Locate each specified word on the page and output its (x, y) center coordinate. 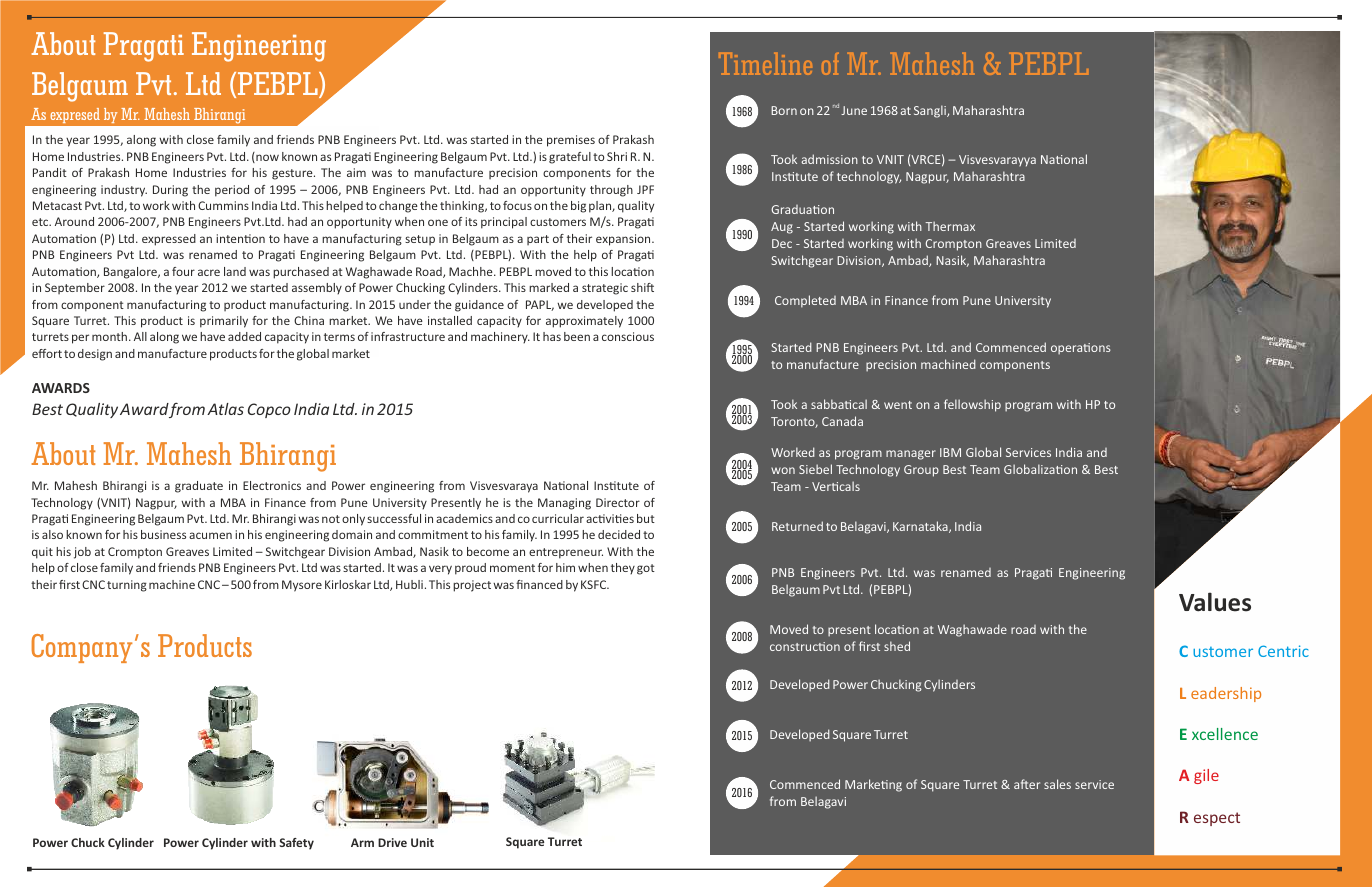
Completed (805, 301)
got (646, 569)
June (854, 110)
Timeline (765, 64)
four (183, 271)
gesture (293, 174)
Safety (296, 844)
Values (1215, 602)
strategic (605, 289)
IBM (950, 452)
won (783, 470)
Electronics (272, 485)
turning (127, 586)
